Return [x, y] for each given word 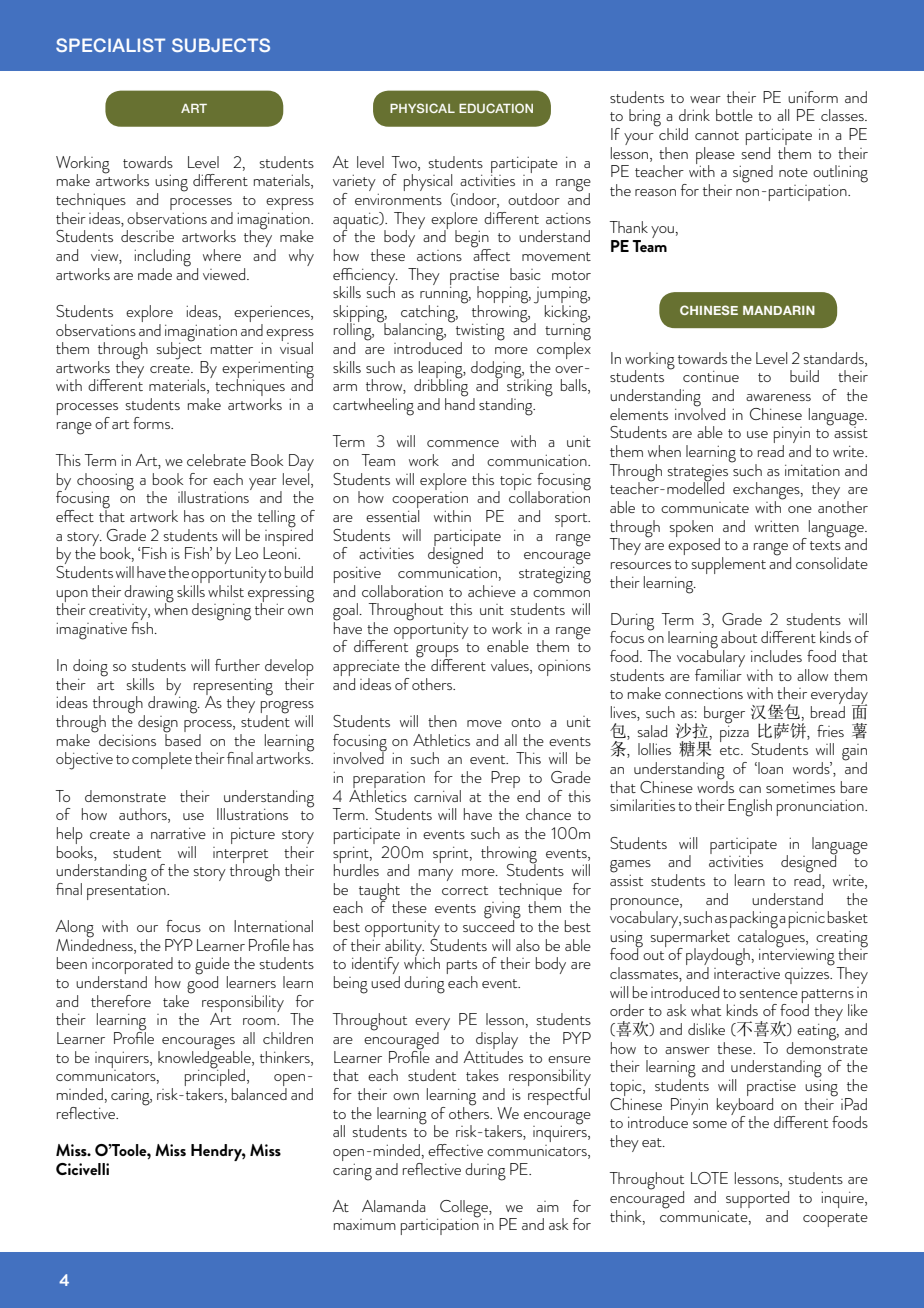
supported [757, 1199]
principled [215, 1078]
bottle [734, 115]
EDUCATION [496, 108]
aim [548, 1206]
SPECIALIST [110, 45]
